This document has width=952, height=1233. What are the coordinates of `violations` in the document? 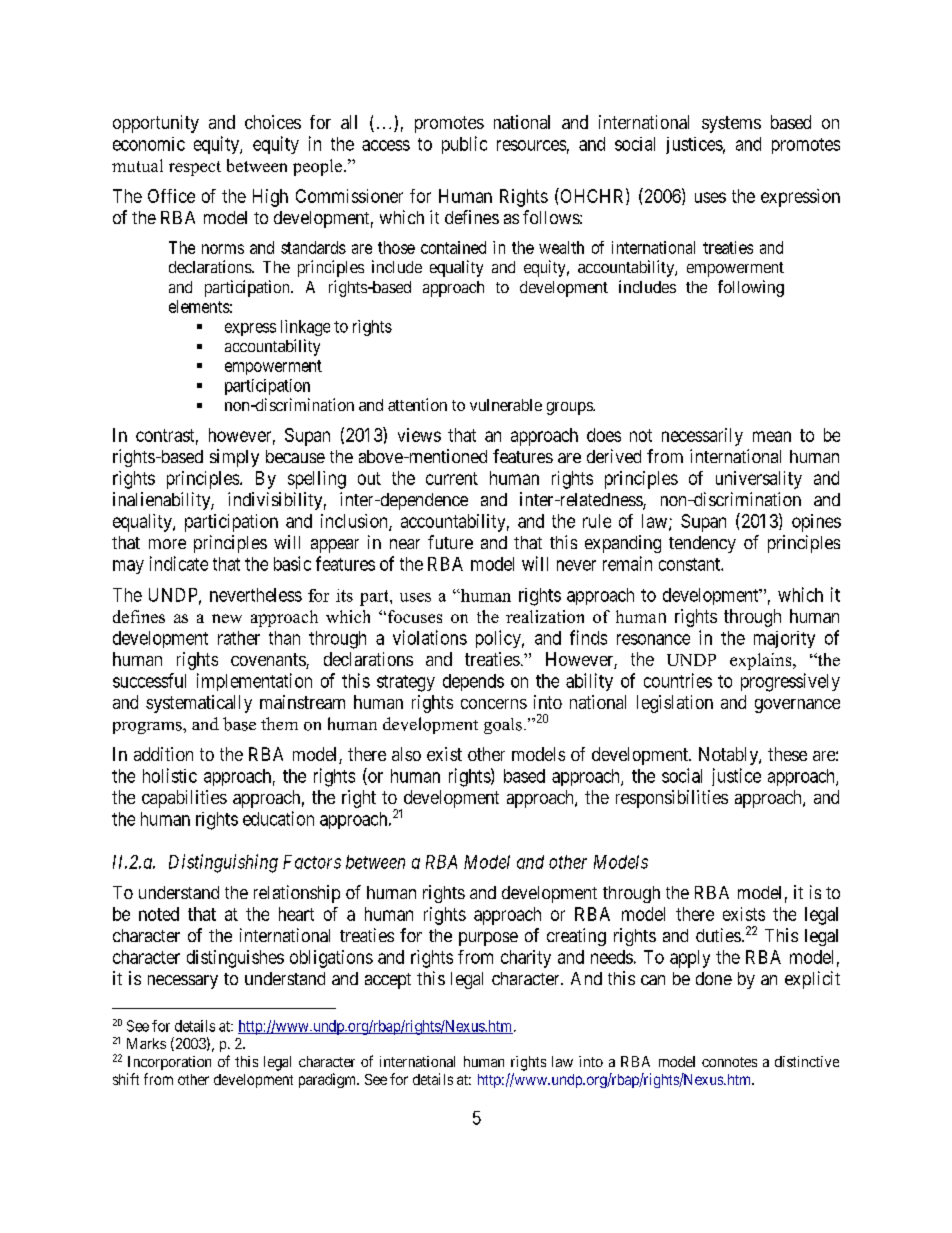 It's located at (430, 637).
